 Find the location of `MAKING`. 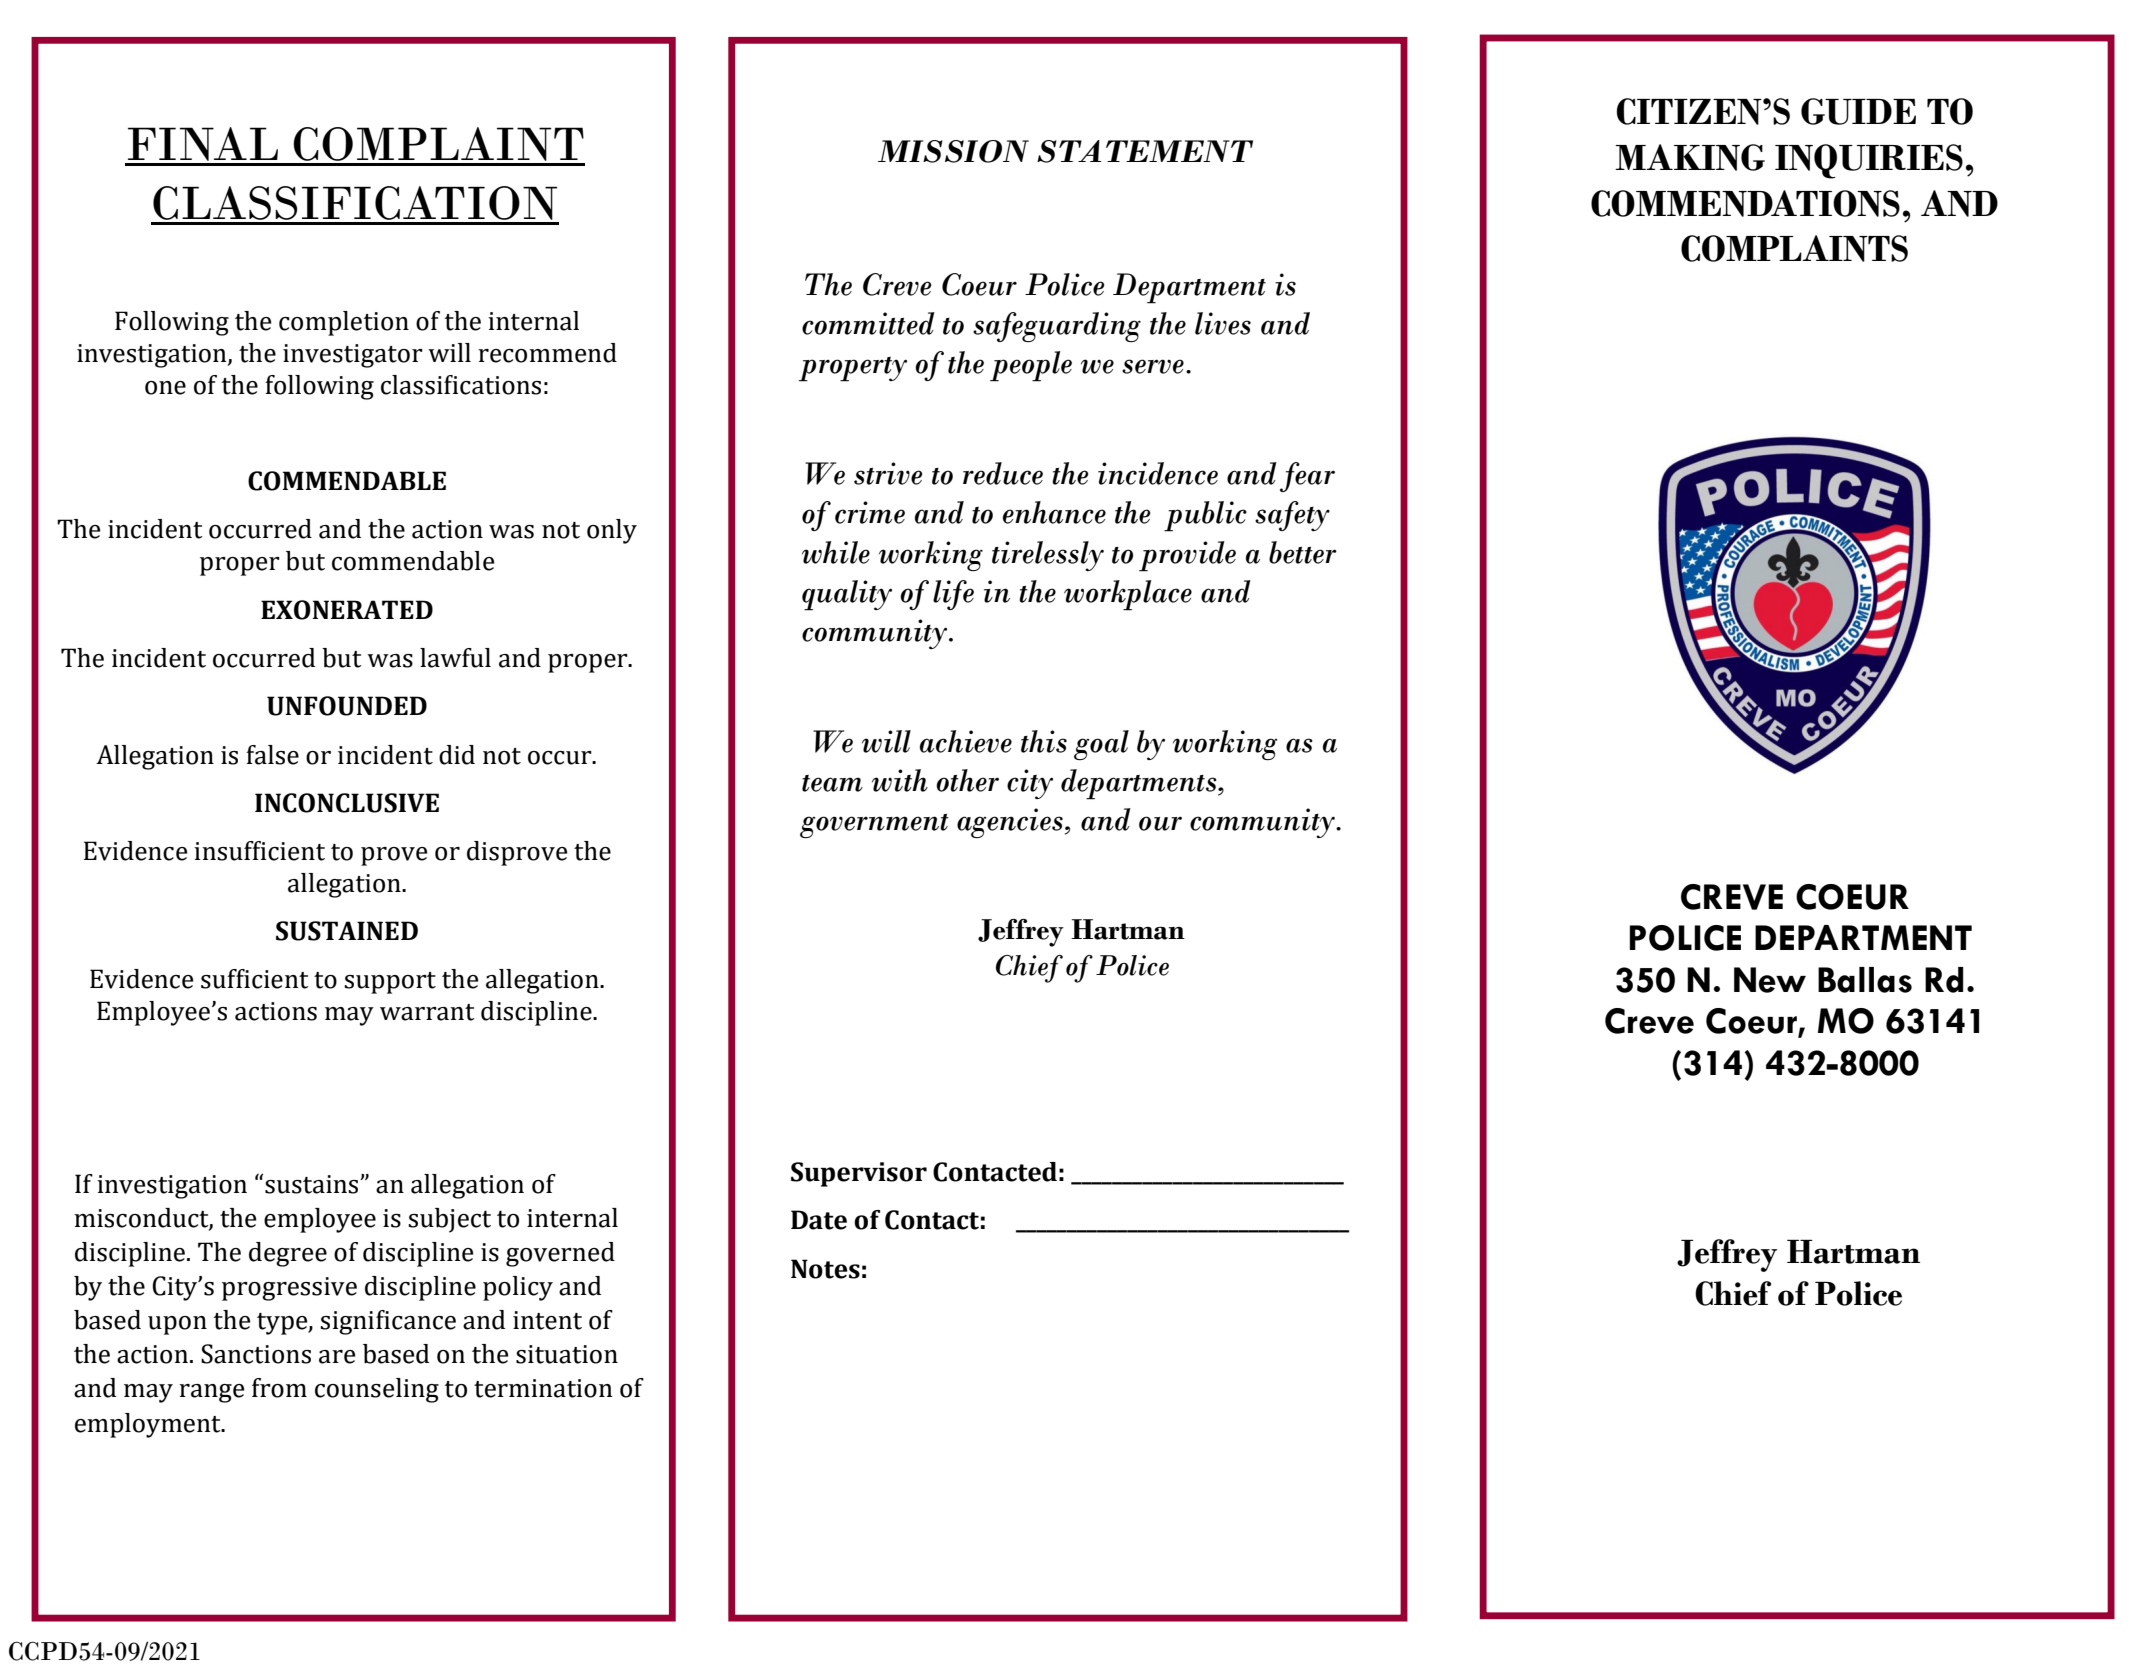

MAKING is located at coordinates (1690, 157).
